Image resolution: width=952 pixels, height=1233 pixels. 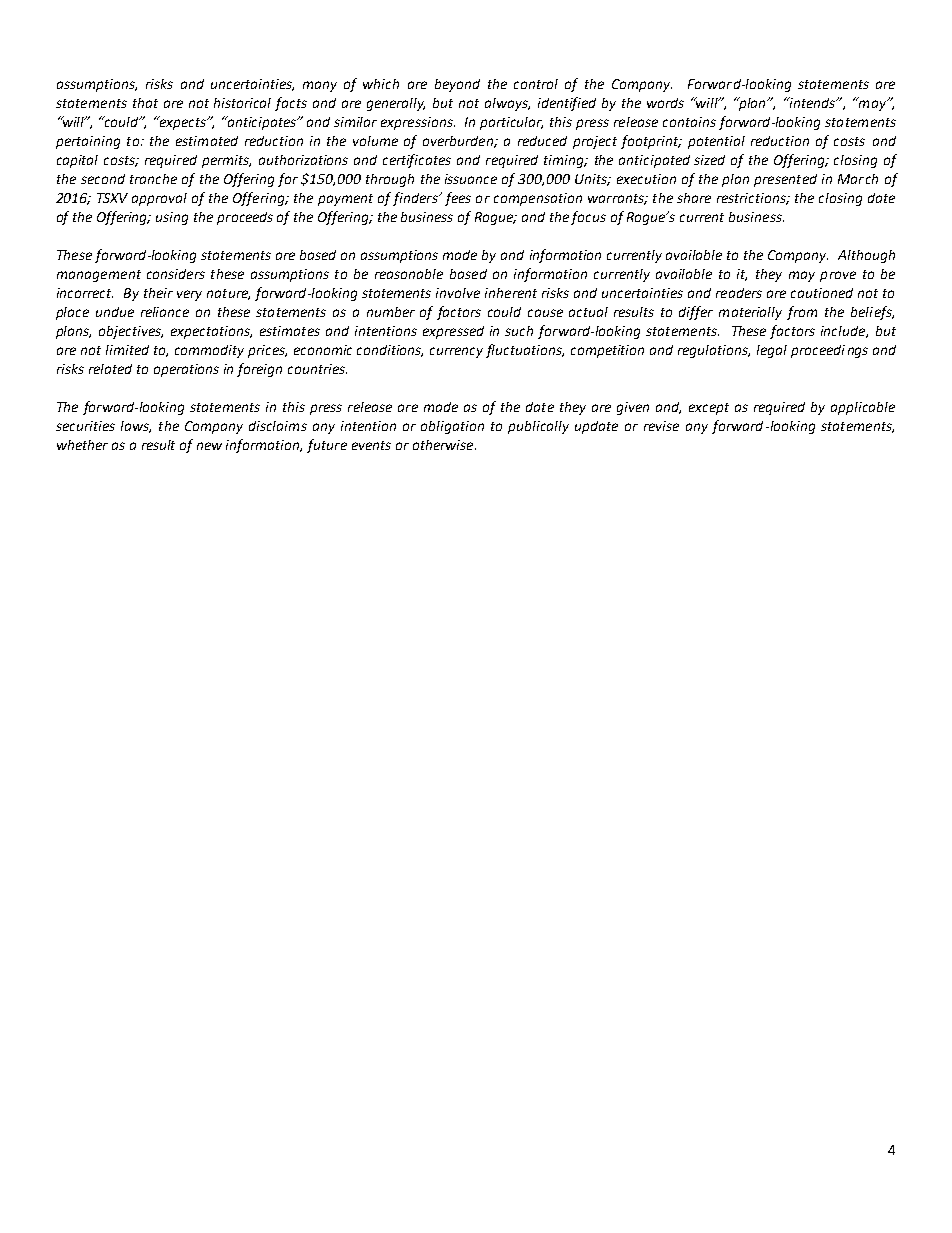 What do you see at coordinates (145, 103) in the screenshot?
I see `that` at bounding box center [145, 103].
